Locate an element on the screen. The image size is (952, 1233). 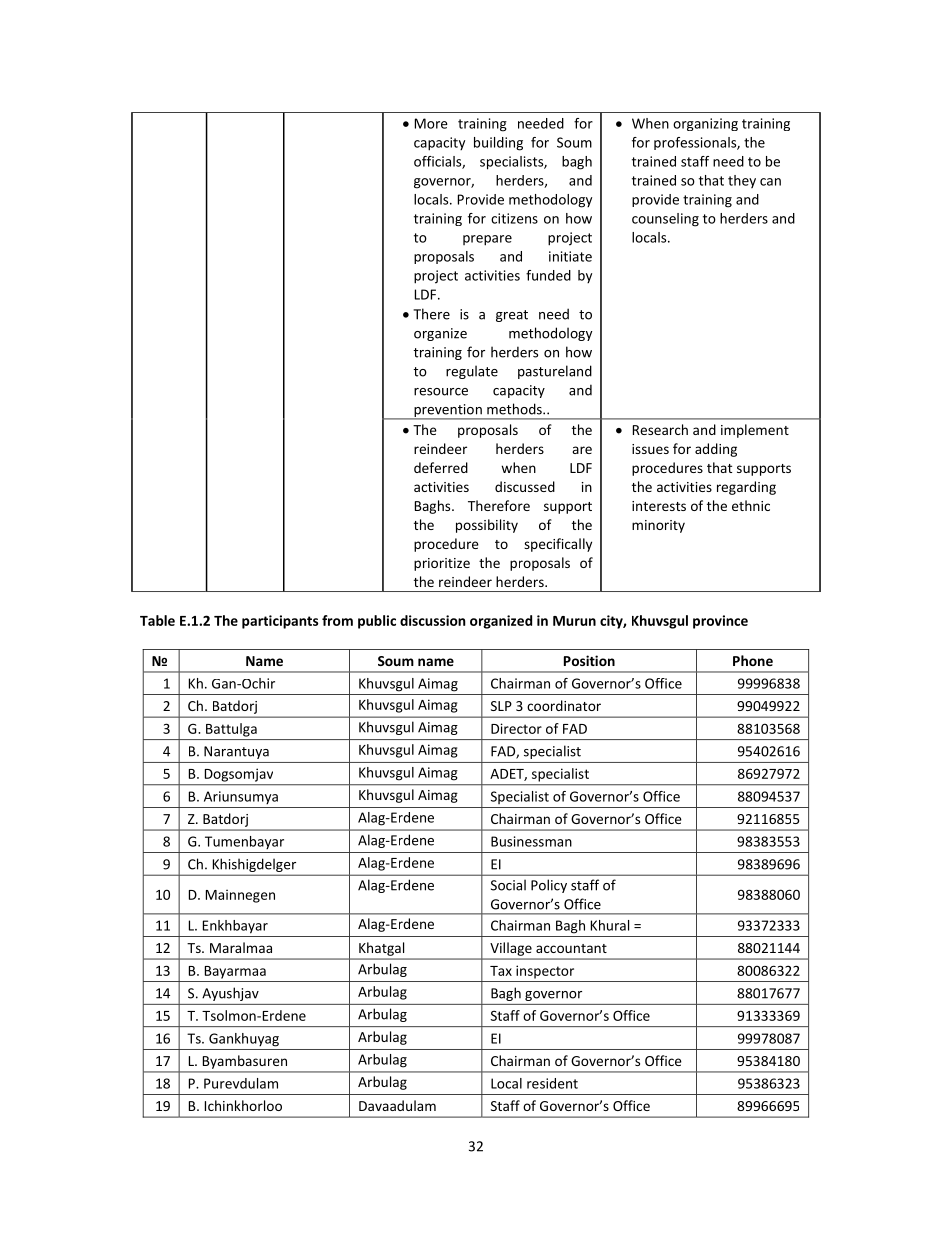
Businessman is located at coordinates (531, 841).
